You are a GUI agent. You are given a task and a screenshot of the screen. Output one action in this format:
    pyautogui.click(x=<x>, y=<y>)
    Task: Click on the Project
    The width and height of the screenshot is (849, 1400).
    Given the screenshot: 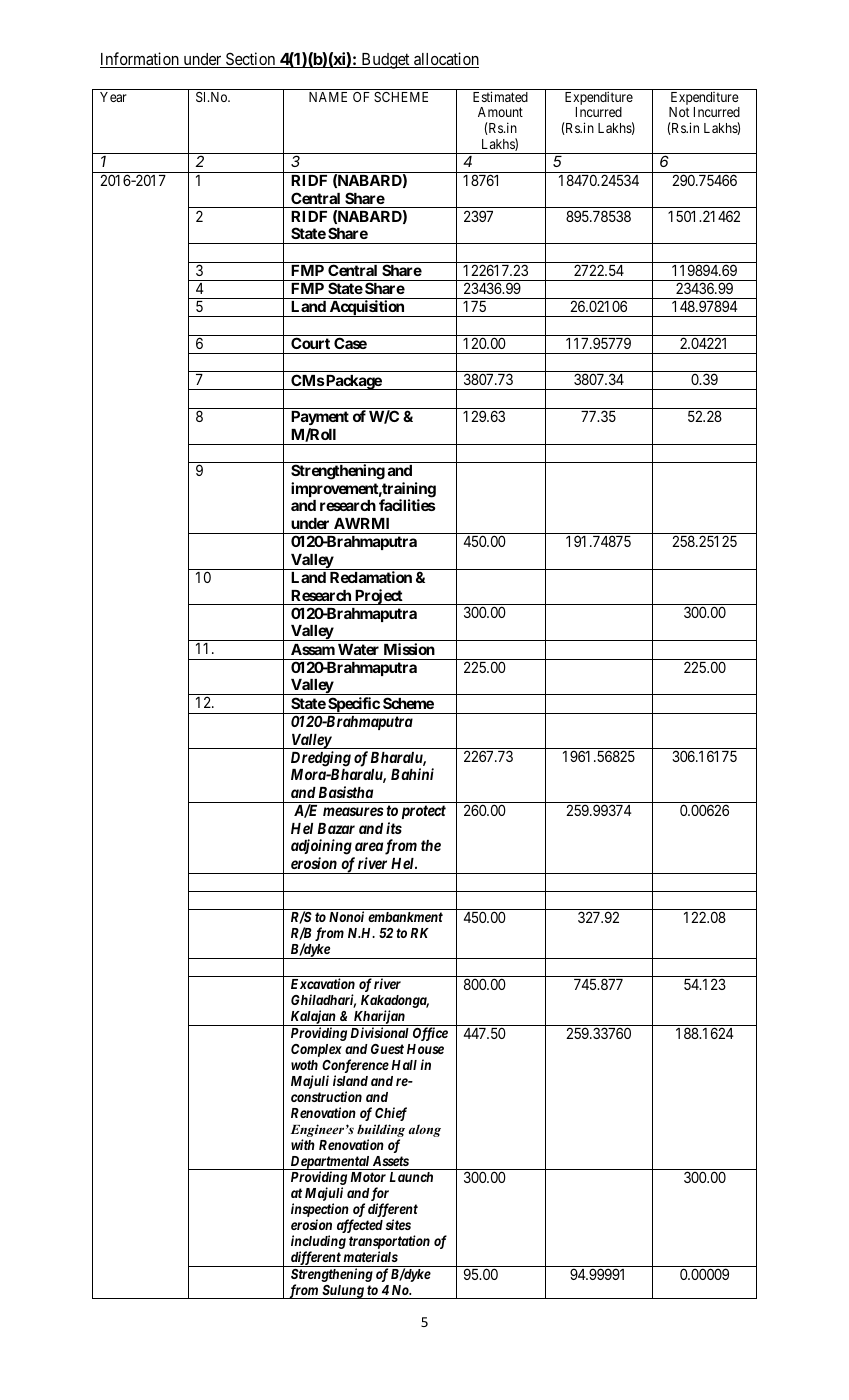 What is the action you would take?
    pyautogui.click(x=379, y=597)
